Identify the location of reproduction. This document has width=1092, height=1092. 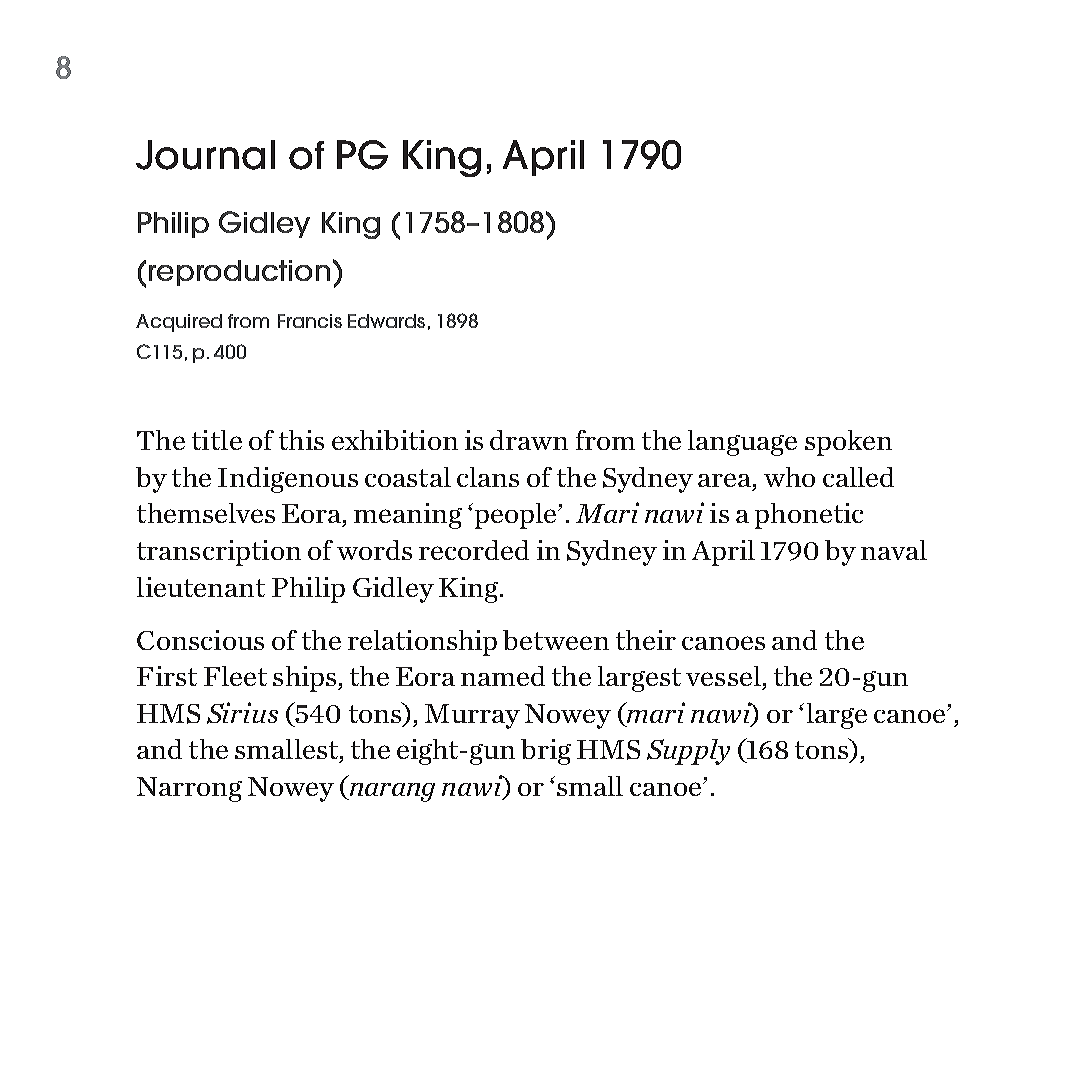
(239, 273).
